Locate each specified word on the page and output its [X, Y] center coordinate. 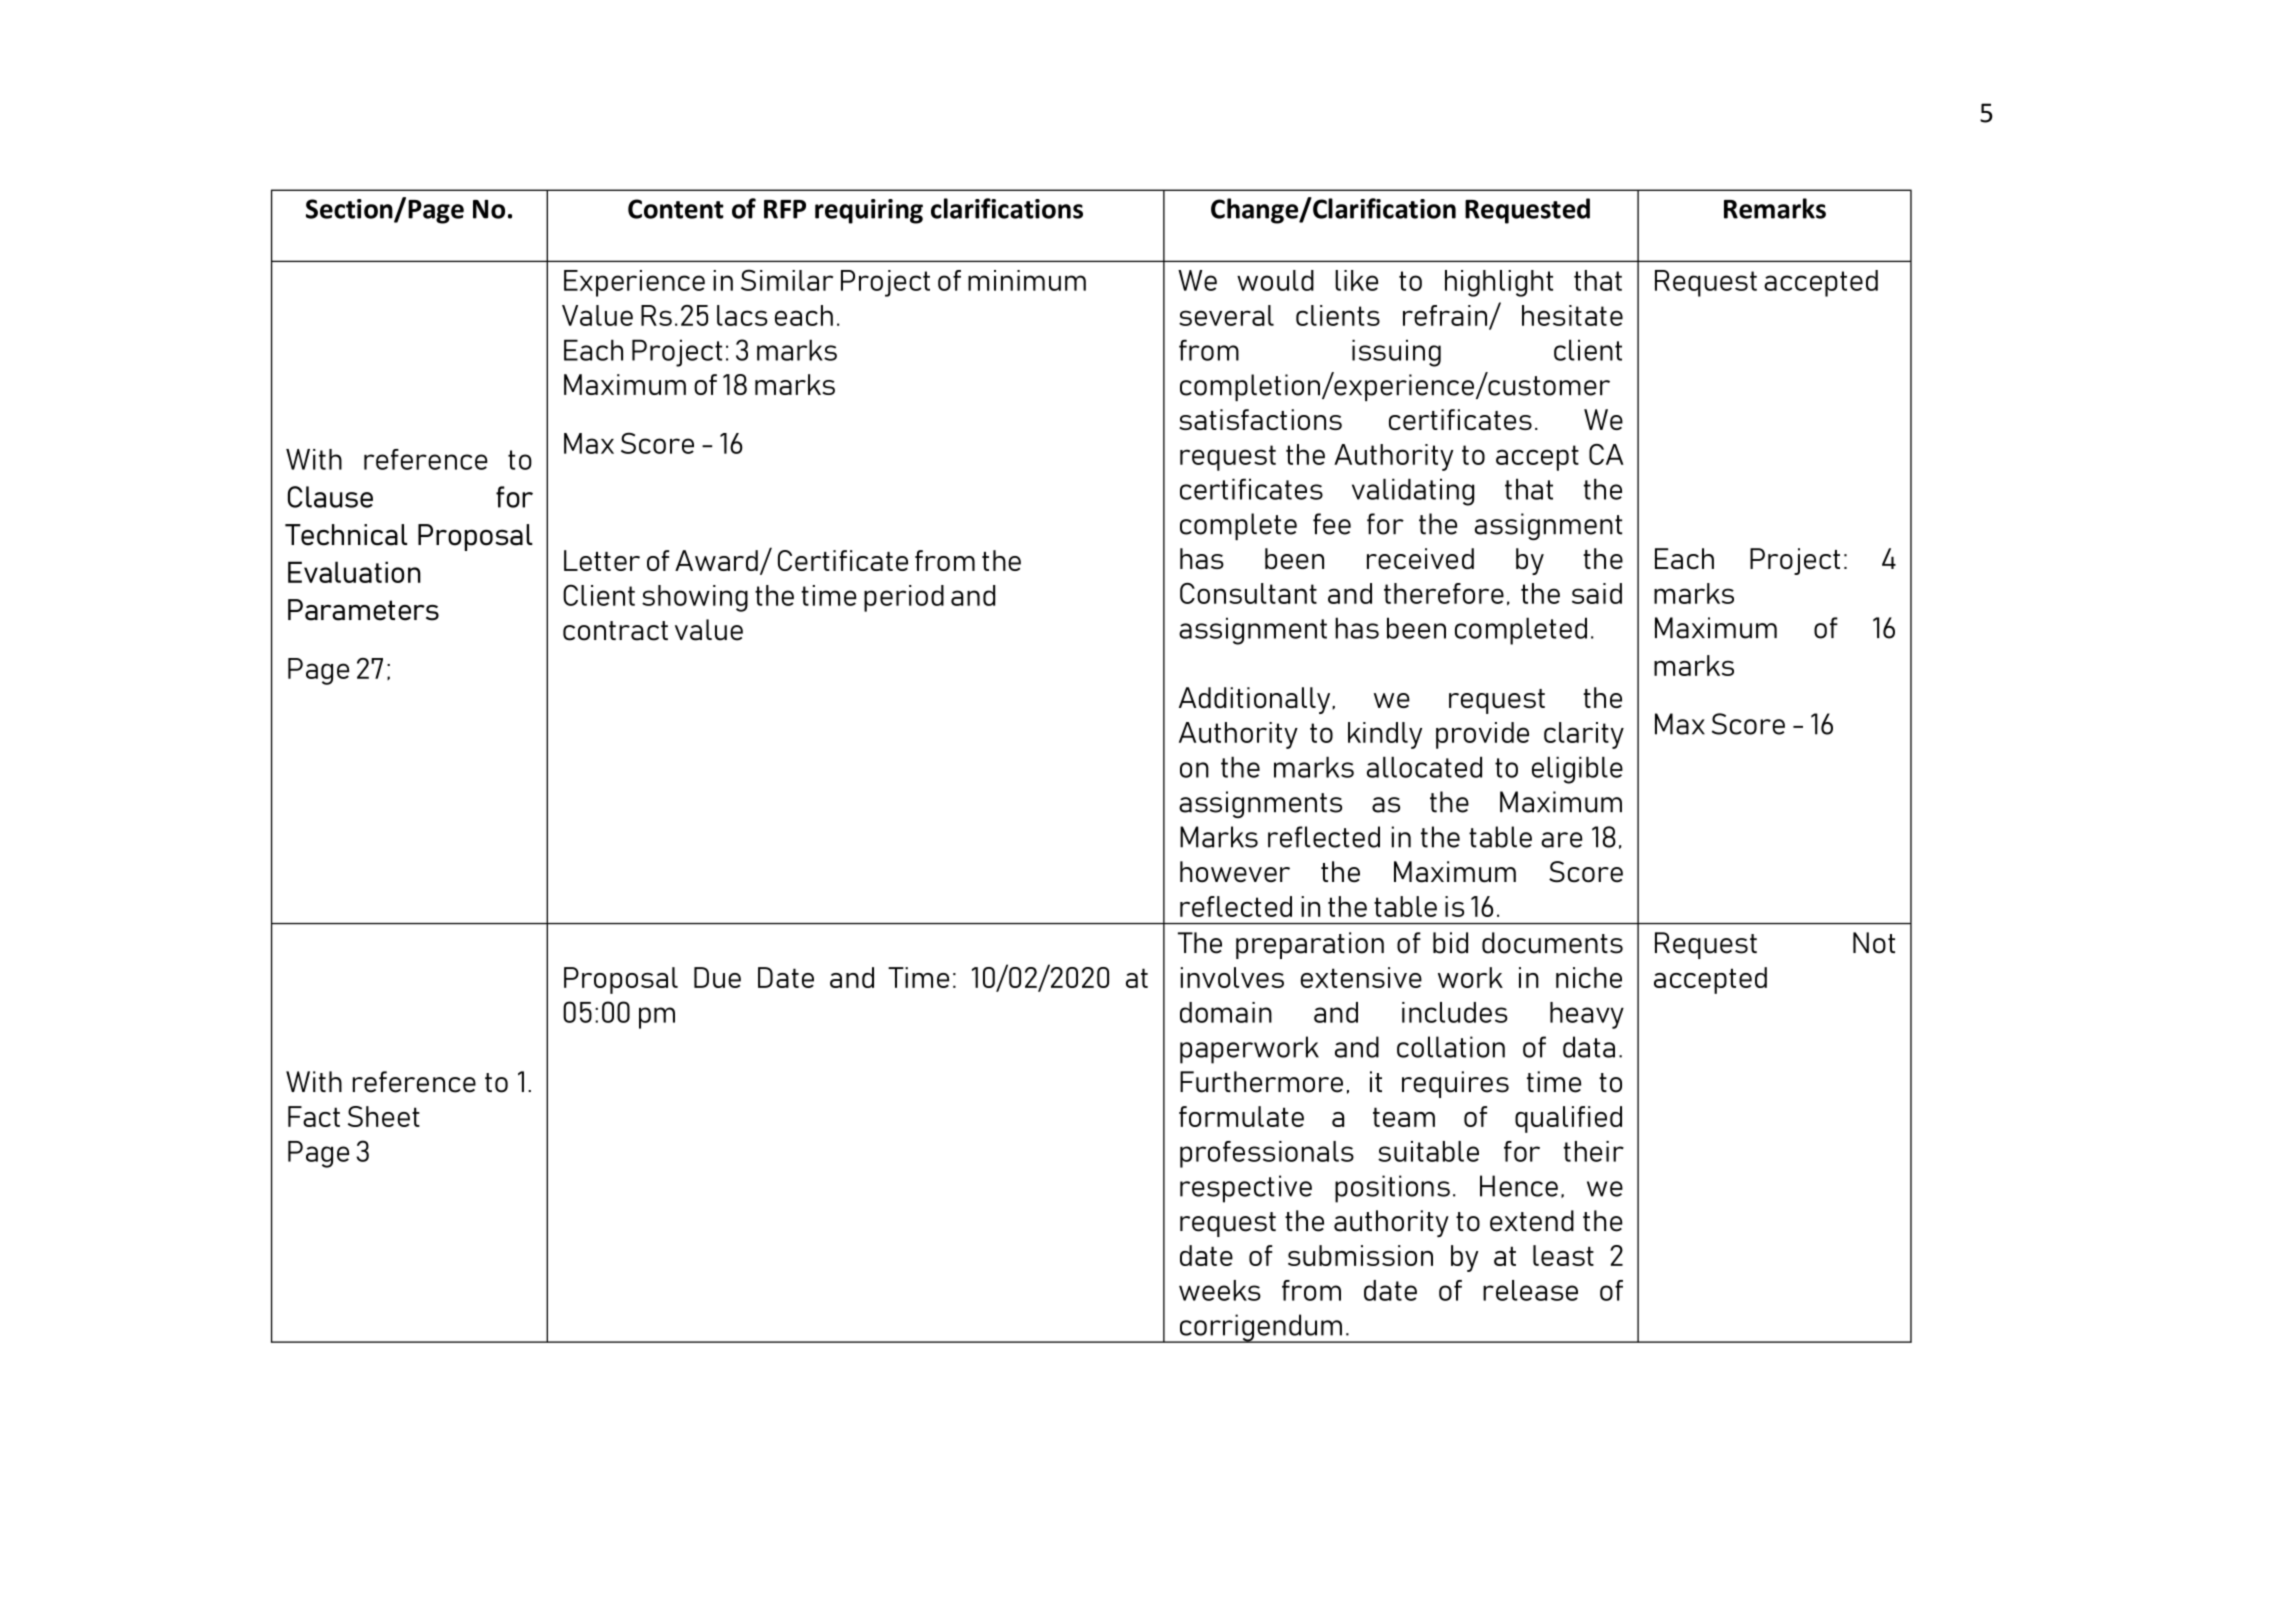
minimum [1027, 280]
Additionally [1256, 700]
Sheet [384, 1116]
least [1563, 1255]
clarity [1584, 735]
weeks [1220, 1290]
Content [676, 209]
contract [615, 631]
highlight [1499, 283]
